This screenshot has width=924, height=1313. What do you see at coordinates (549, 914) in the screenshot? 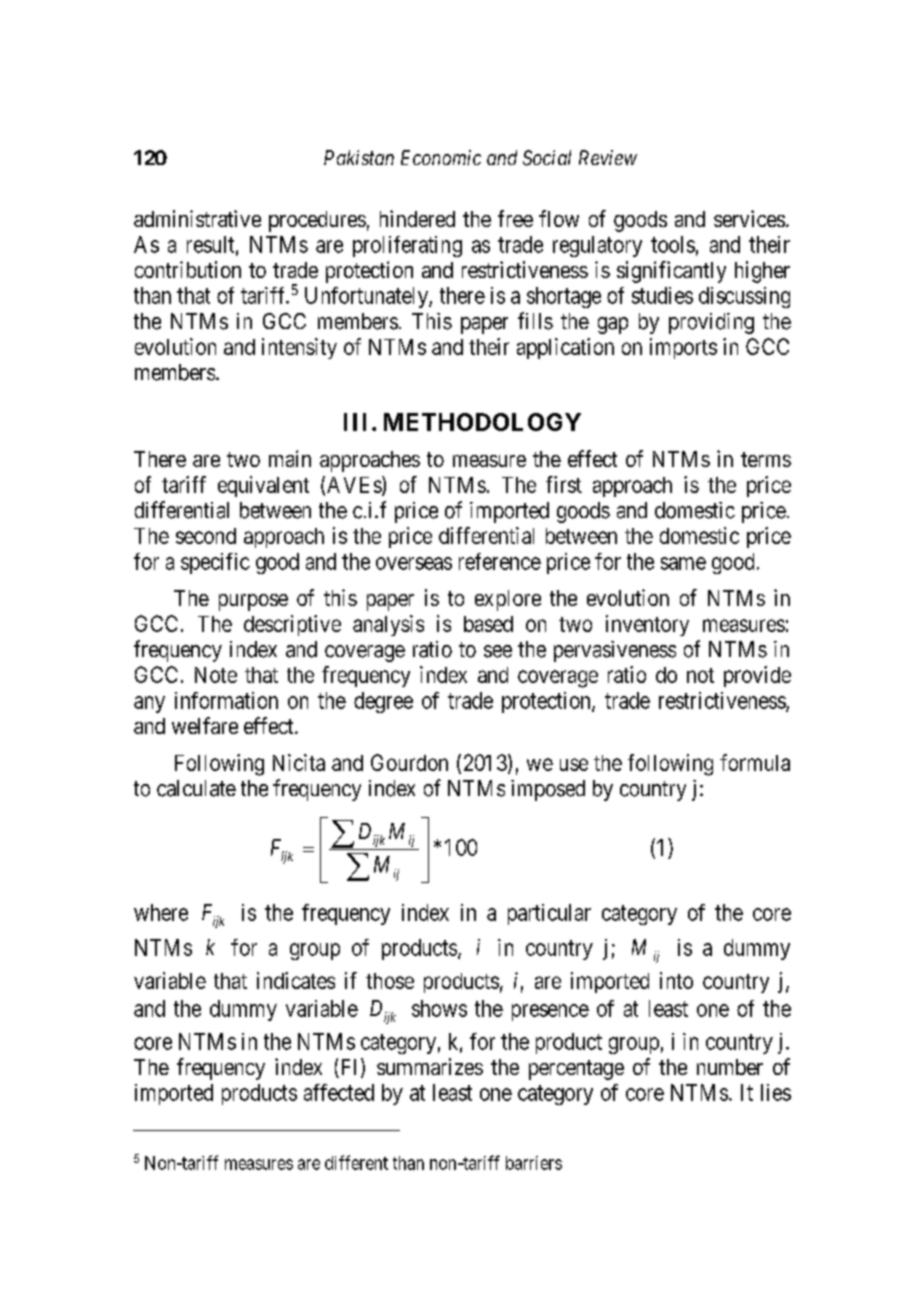
I see `particular` at bounding box center [549, 914].
